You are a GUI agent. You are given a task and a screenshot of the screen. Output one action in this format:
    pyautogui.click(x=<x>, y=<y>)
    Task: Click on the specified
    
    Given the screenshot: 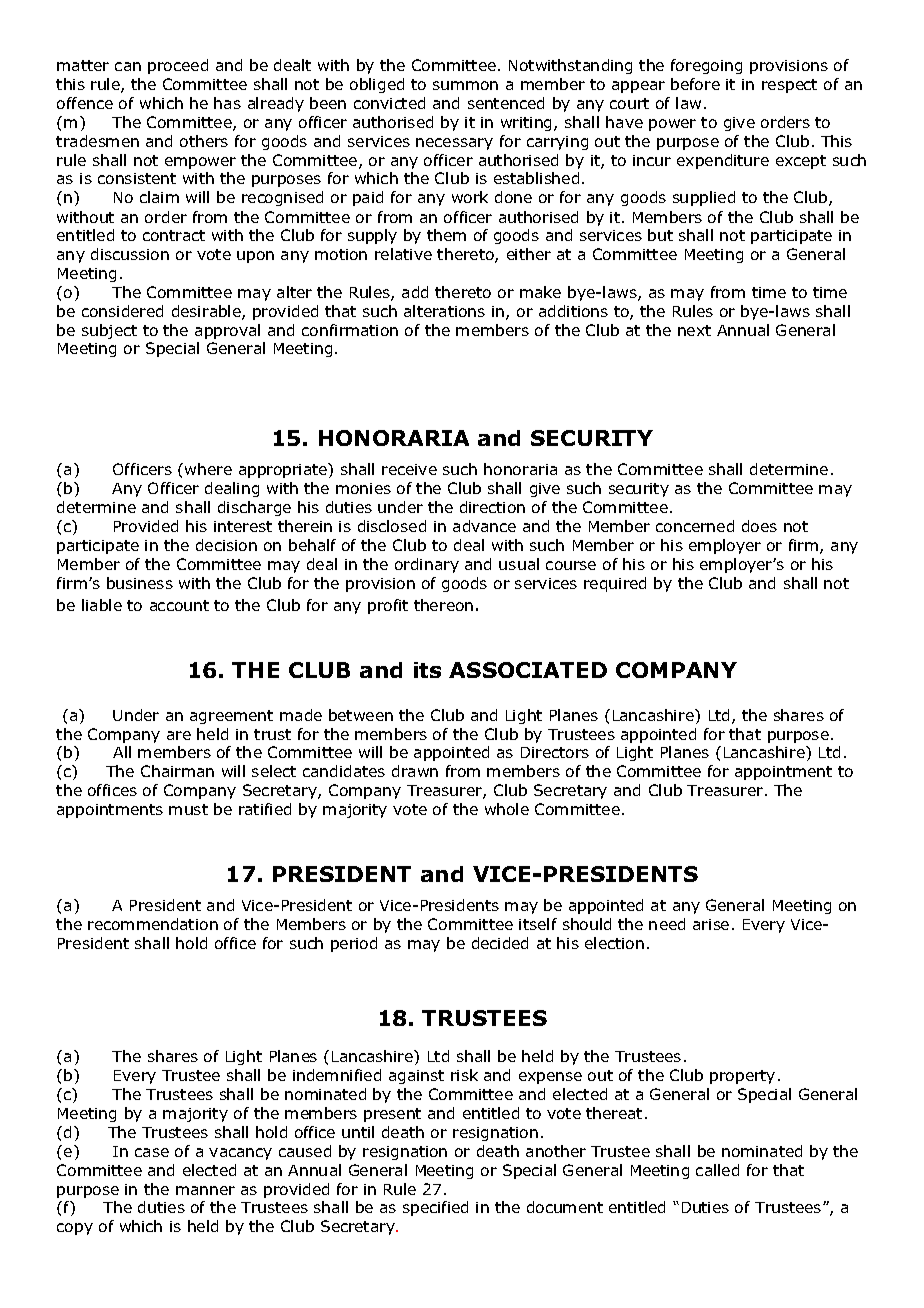 What is the action you would take?
    pyautogui.click(x=435, y=1208)
